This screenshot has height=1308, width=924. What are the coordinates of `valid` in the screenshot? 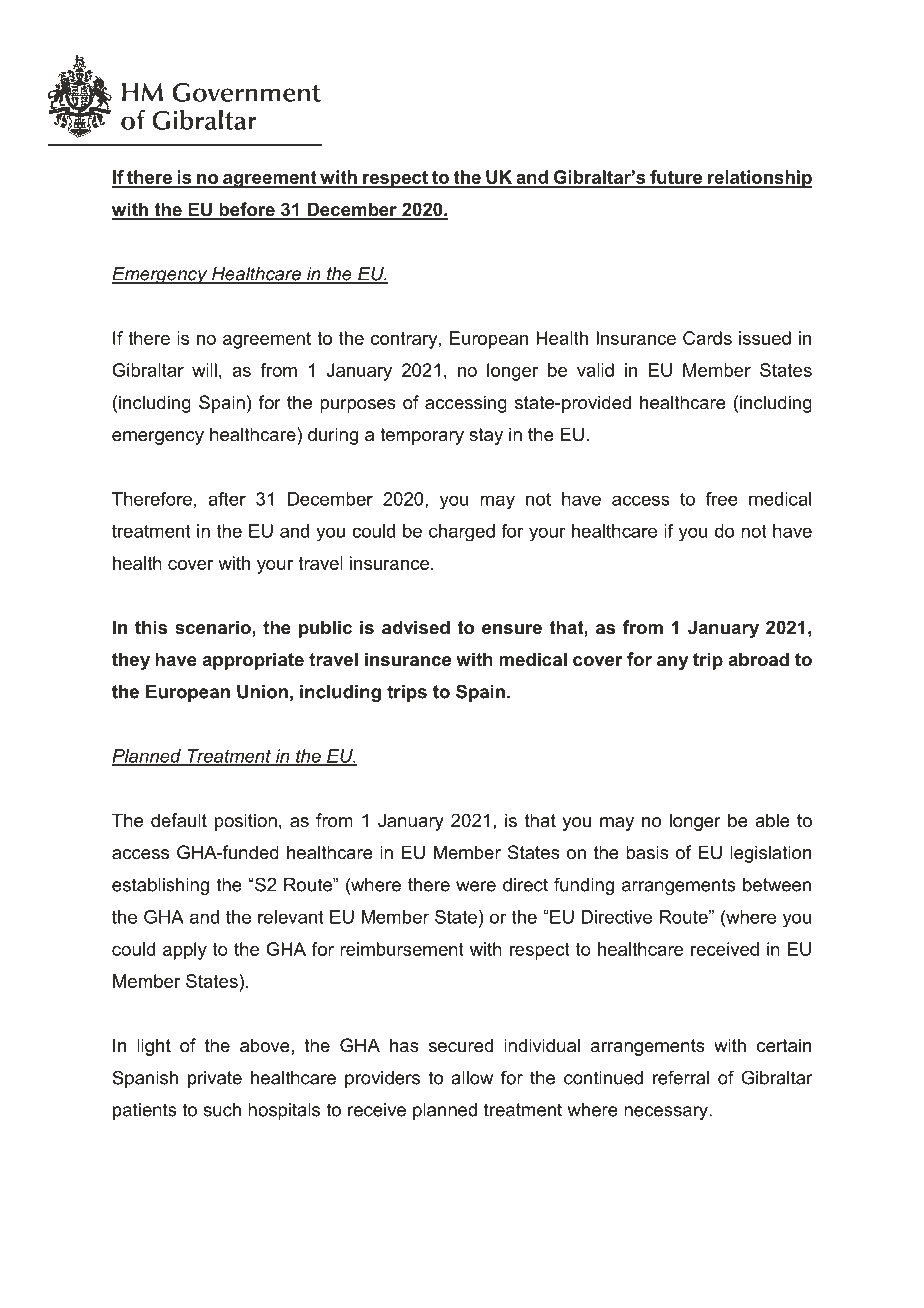 It's located at (595, 370).
